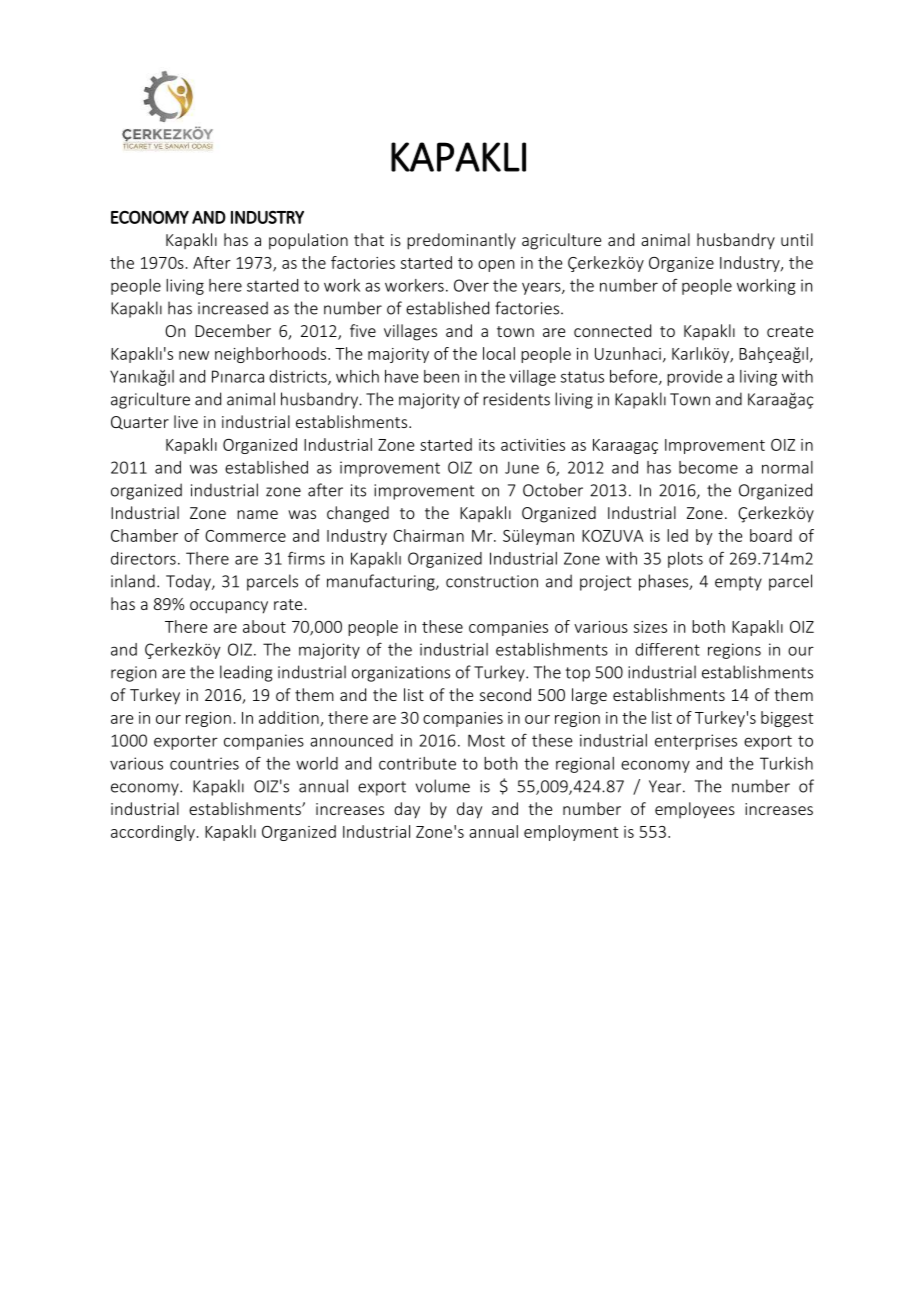 The image size is (924, 1308). I want to click on become, so click(708, 467).
